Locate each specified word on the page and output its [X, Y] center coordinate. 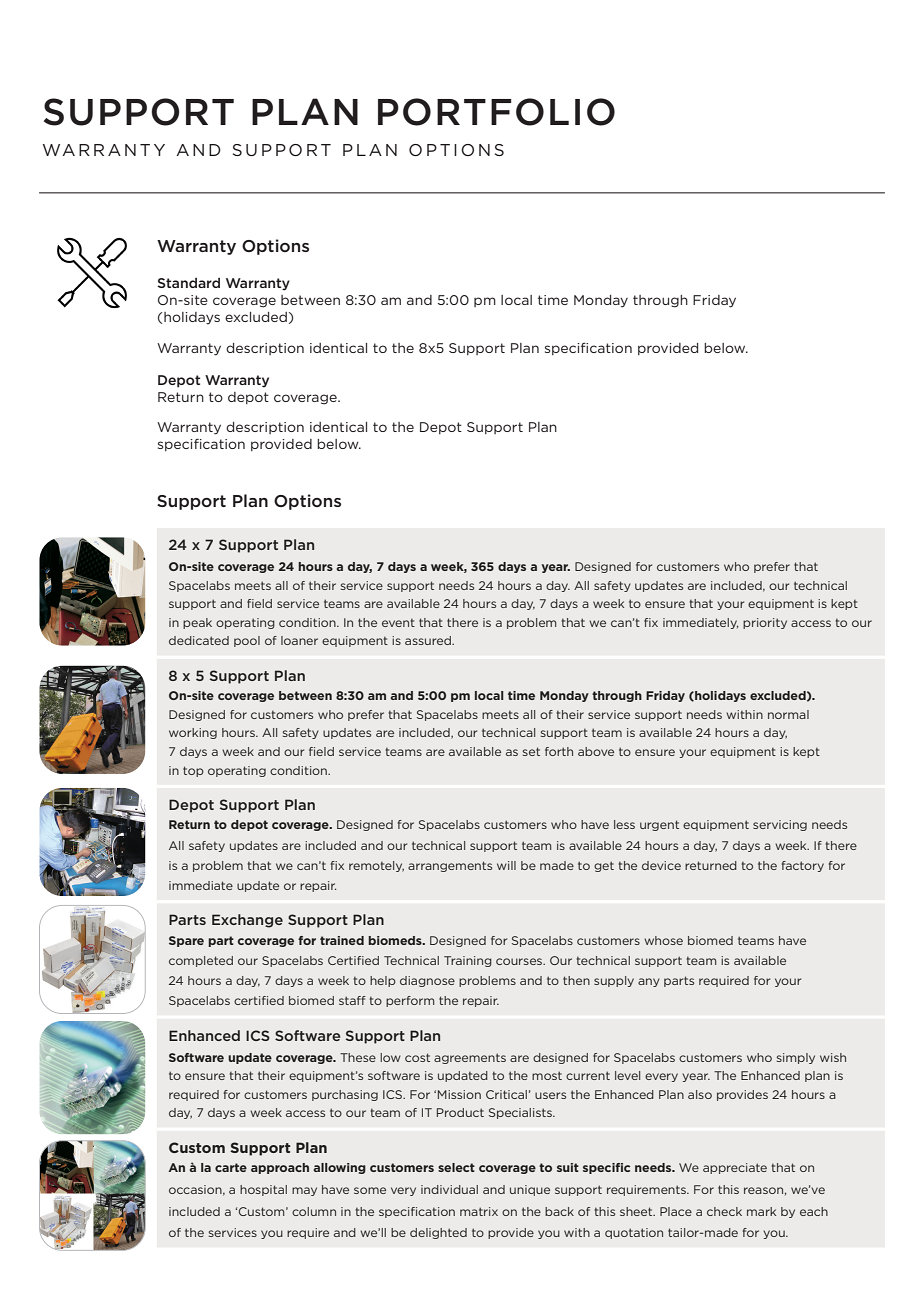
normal [788, 714]
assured [429, 640]
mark [761, 1211]
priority [765, 623]
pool [247, 641]
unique [530, 1190]
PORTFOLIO [496, 112]
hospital [263, 1190]
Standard [188, 283]
